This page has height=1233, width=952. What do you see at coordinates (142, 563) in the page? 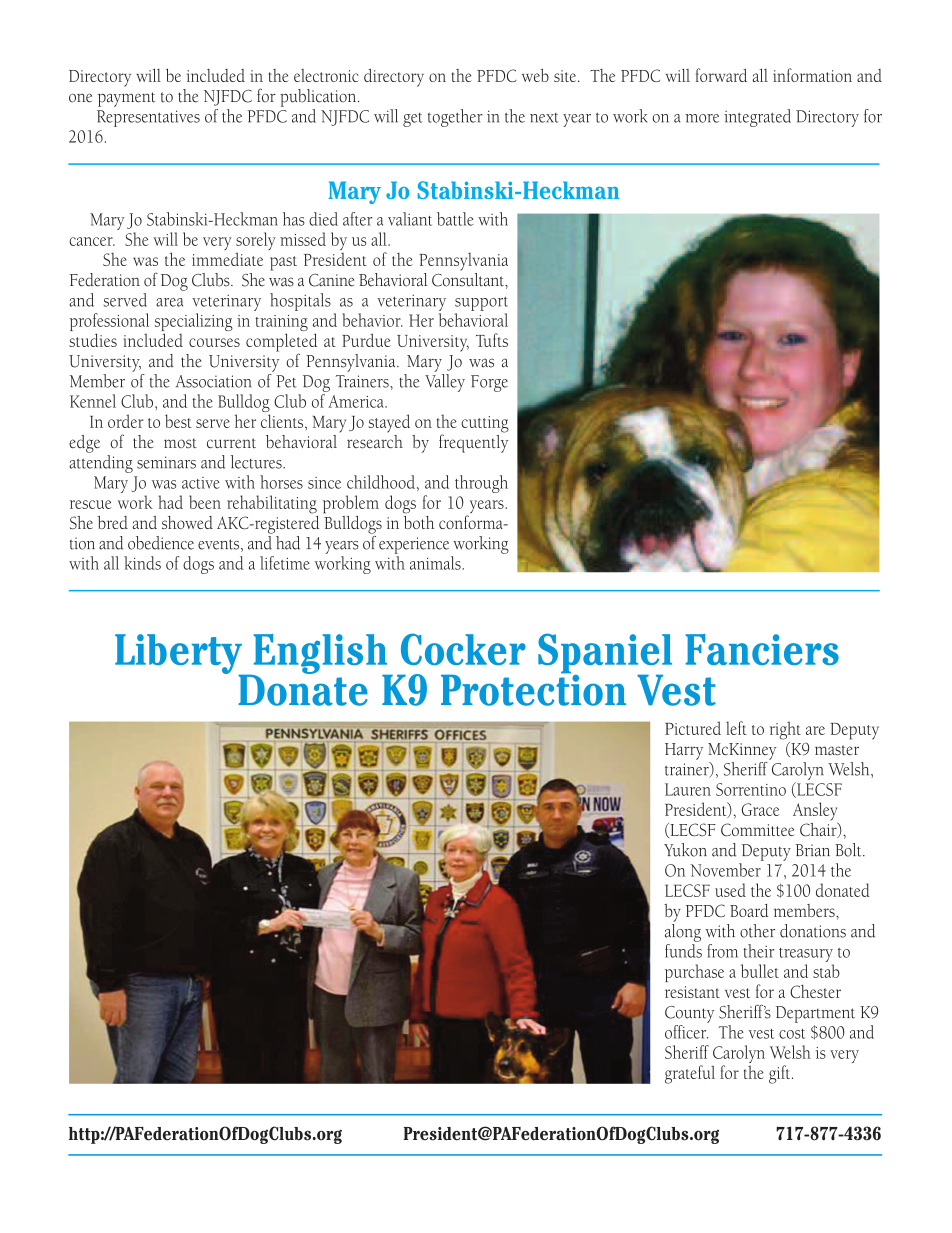
I see `kinds` at bounding box center [142, 563].
